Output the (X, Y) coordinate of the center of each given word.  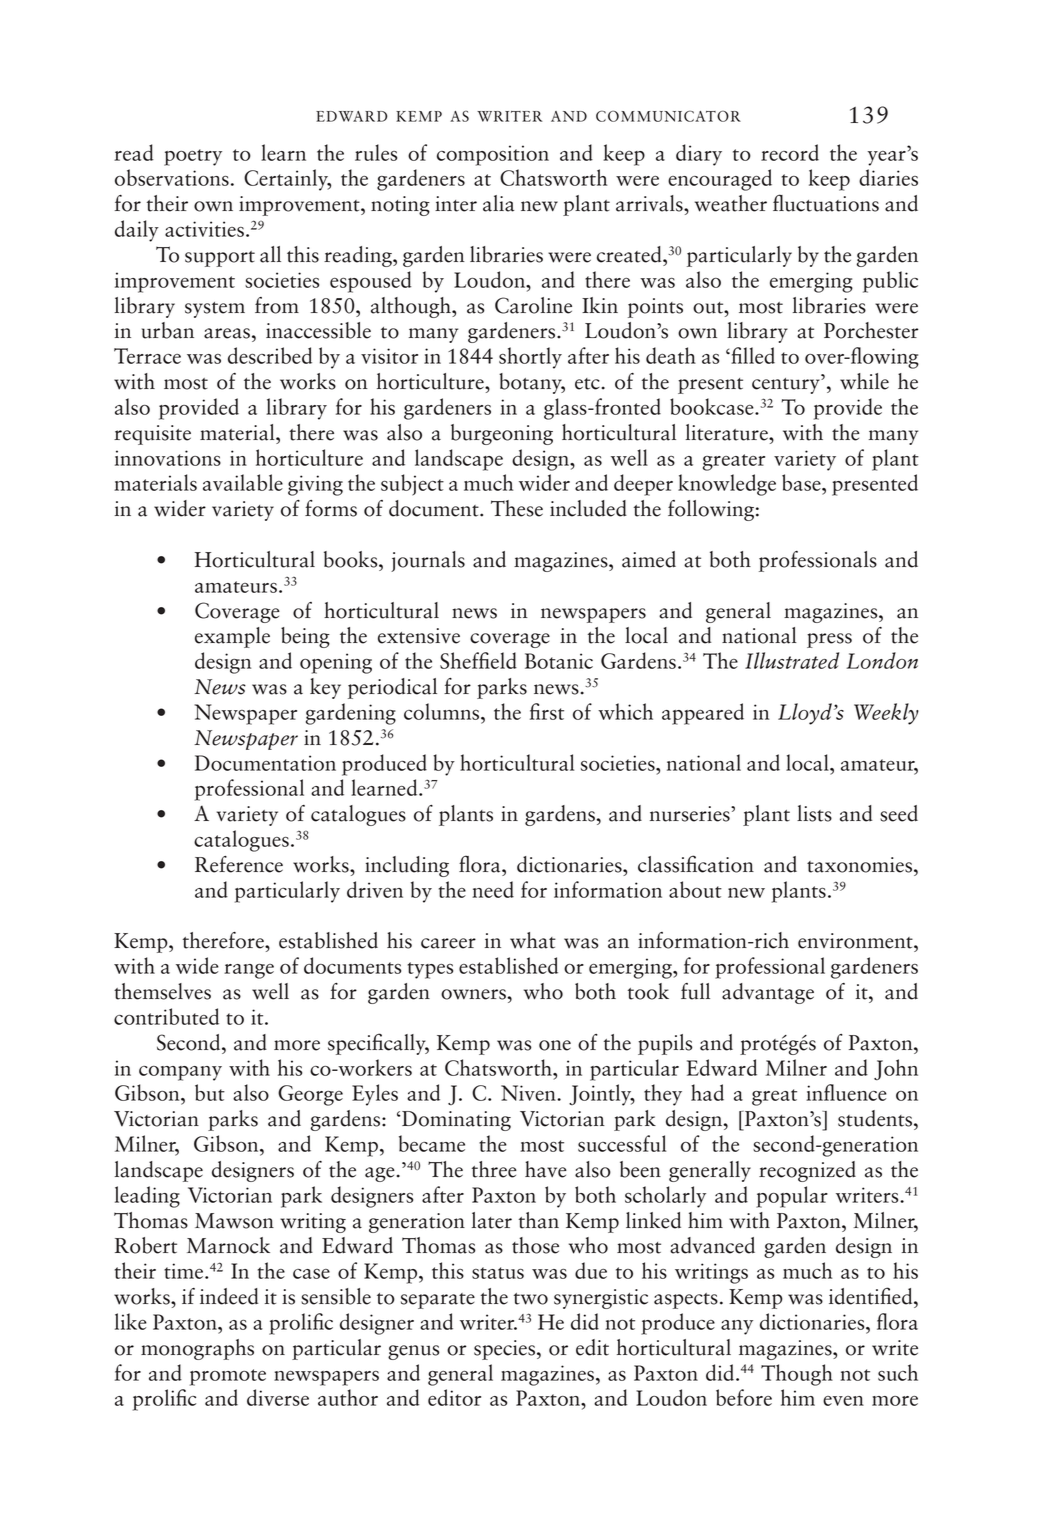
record (790, 152)
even (843, 1401)
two (531, 1299)
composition (493, 155)
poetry (193, 157)
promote (228, 1377)
